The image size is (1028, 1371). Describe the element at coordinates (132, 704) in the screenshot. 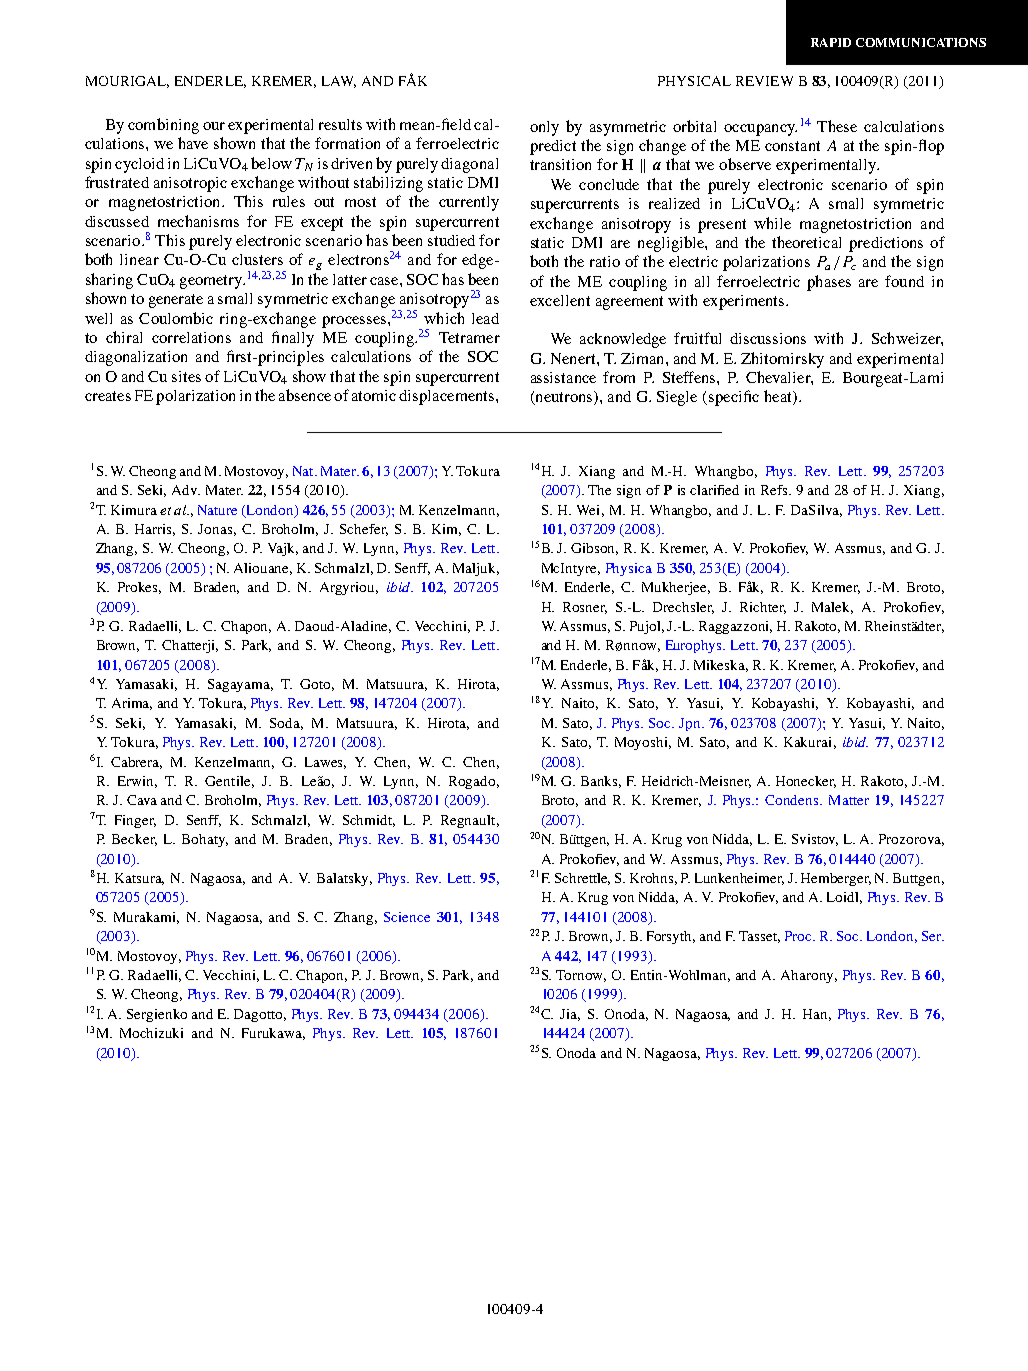

I see `Arima` at that location.
